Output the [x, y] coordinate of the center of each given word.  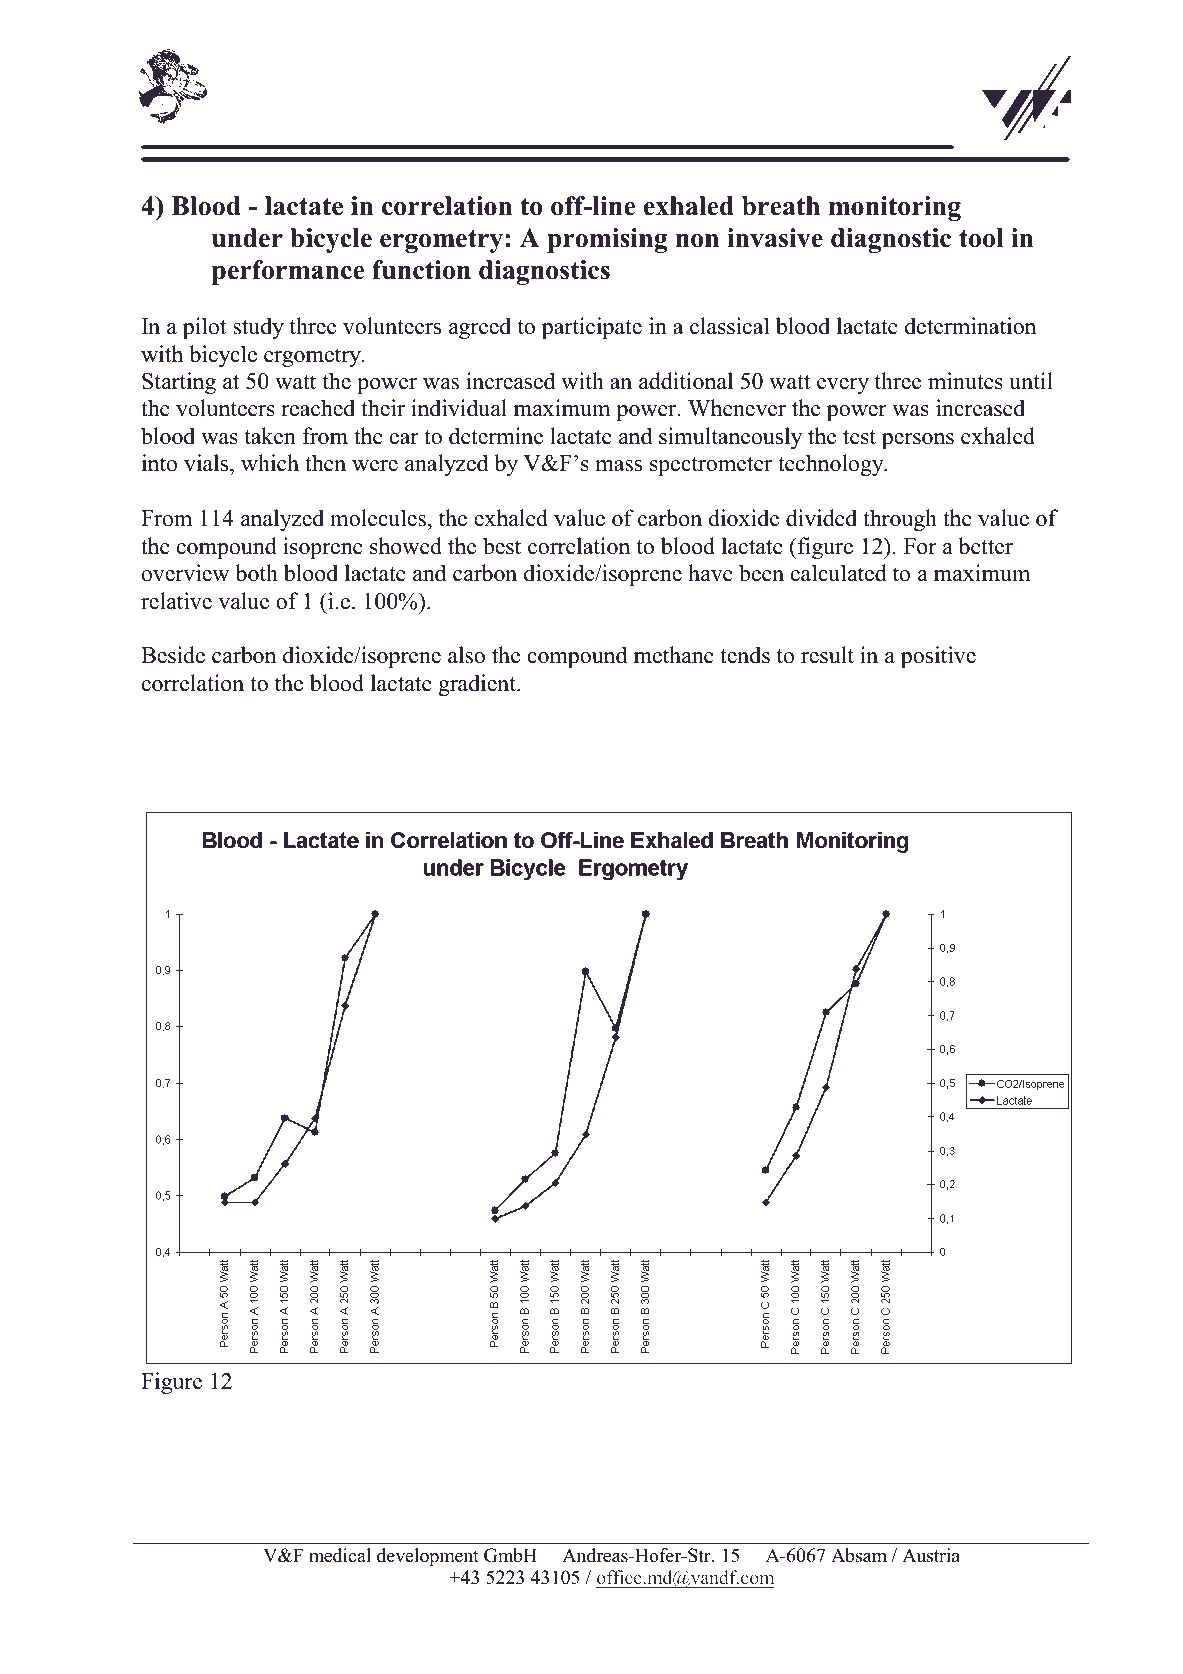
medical [340, 1555]
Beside [173, 655]
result [827, 655]
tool [981, 238]
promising [607, 240]
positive [938, 657]
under [247, 238]
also [466, 655]
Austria [931, 1555]
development [428, 1557]
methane [674, 655]
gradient [478, 685]
